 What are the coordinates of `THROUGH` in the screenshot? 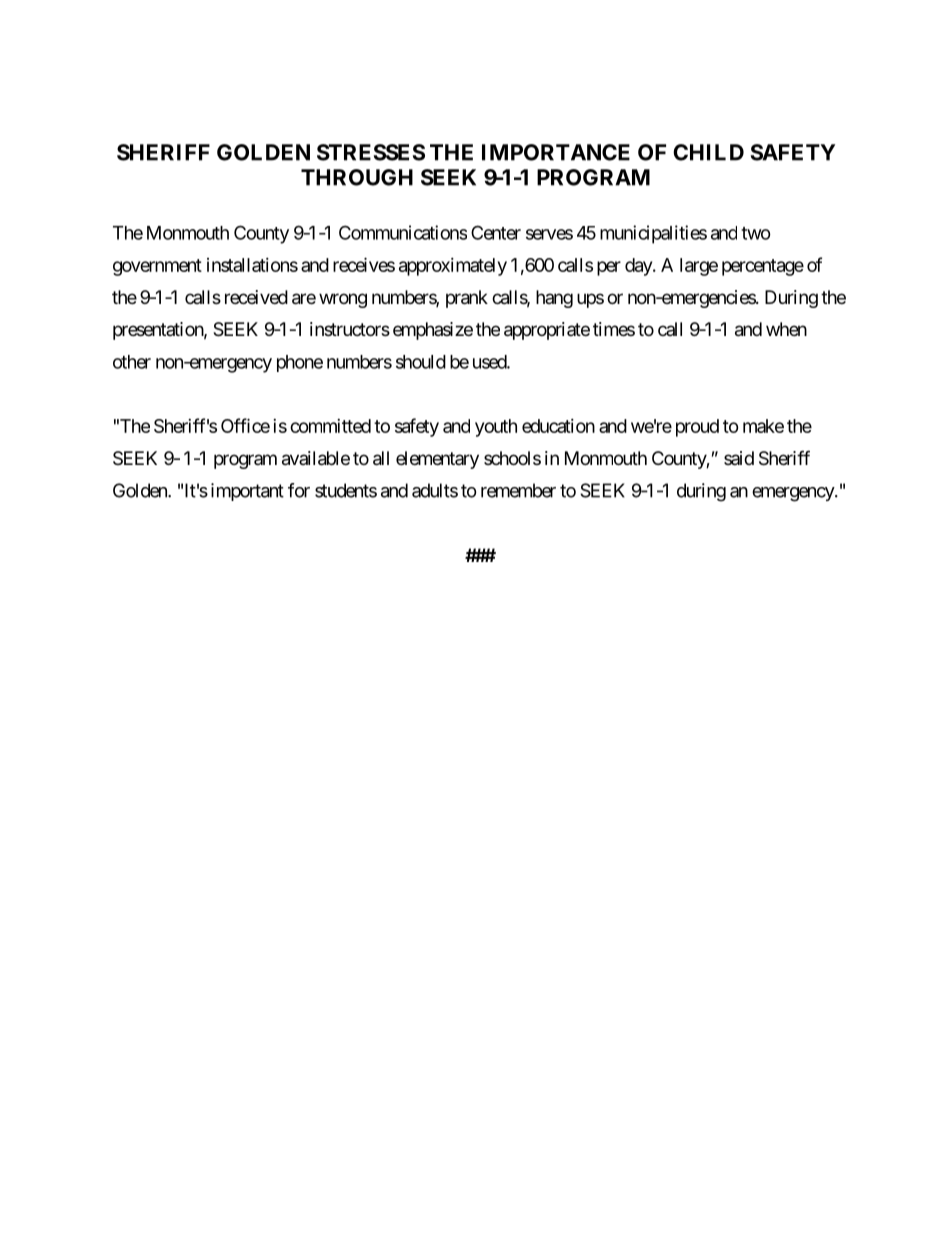 It's located at (357, 177).
